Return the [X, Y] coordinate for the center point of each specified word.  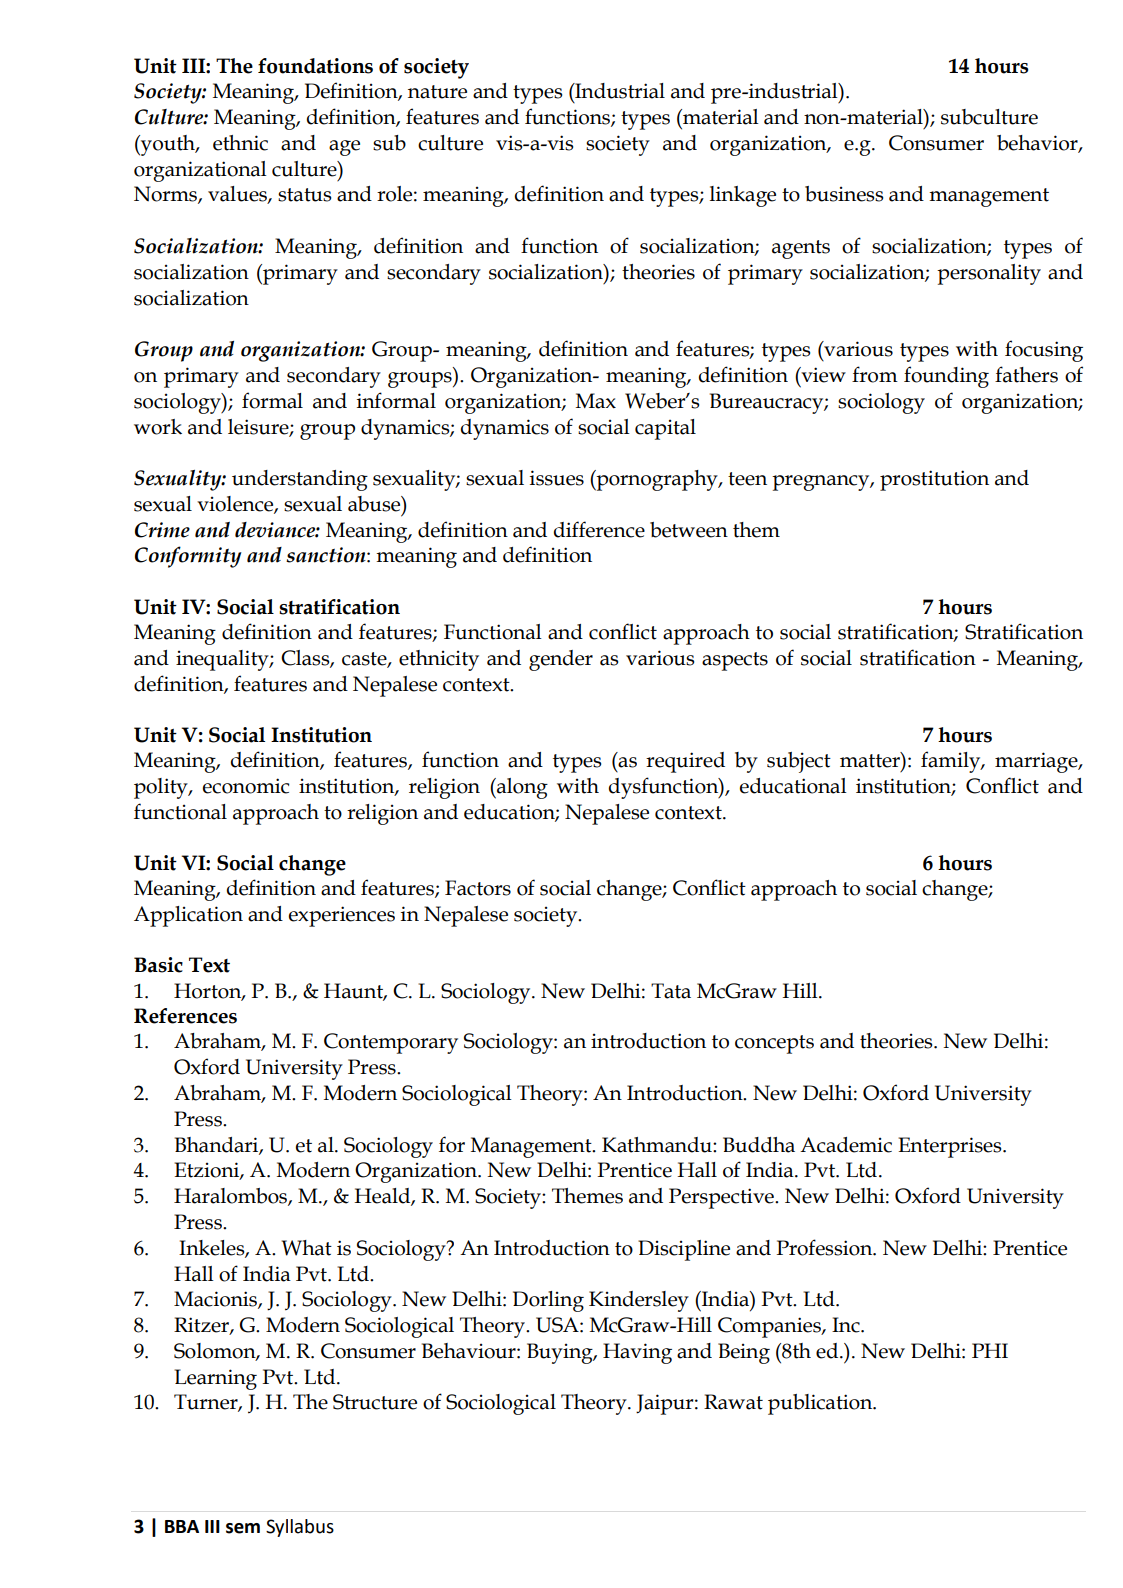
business [844, 194]
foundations [315, 66]
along [521, 788]
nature [437, 92]
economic [246, 786]
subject [799, 762]
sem [243, 1528]
